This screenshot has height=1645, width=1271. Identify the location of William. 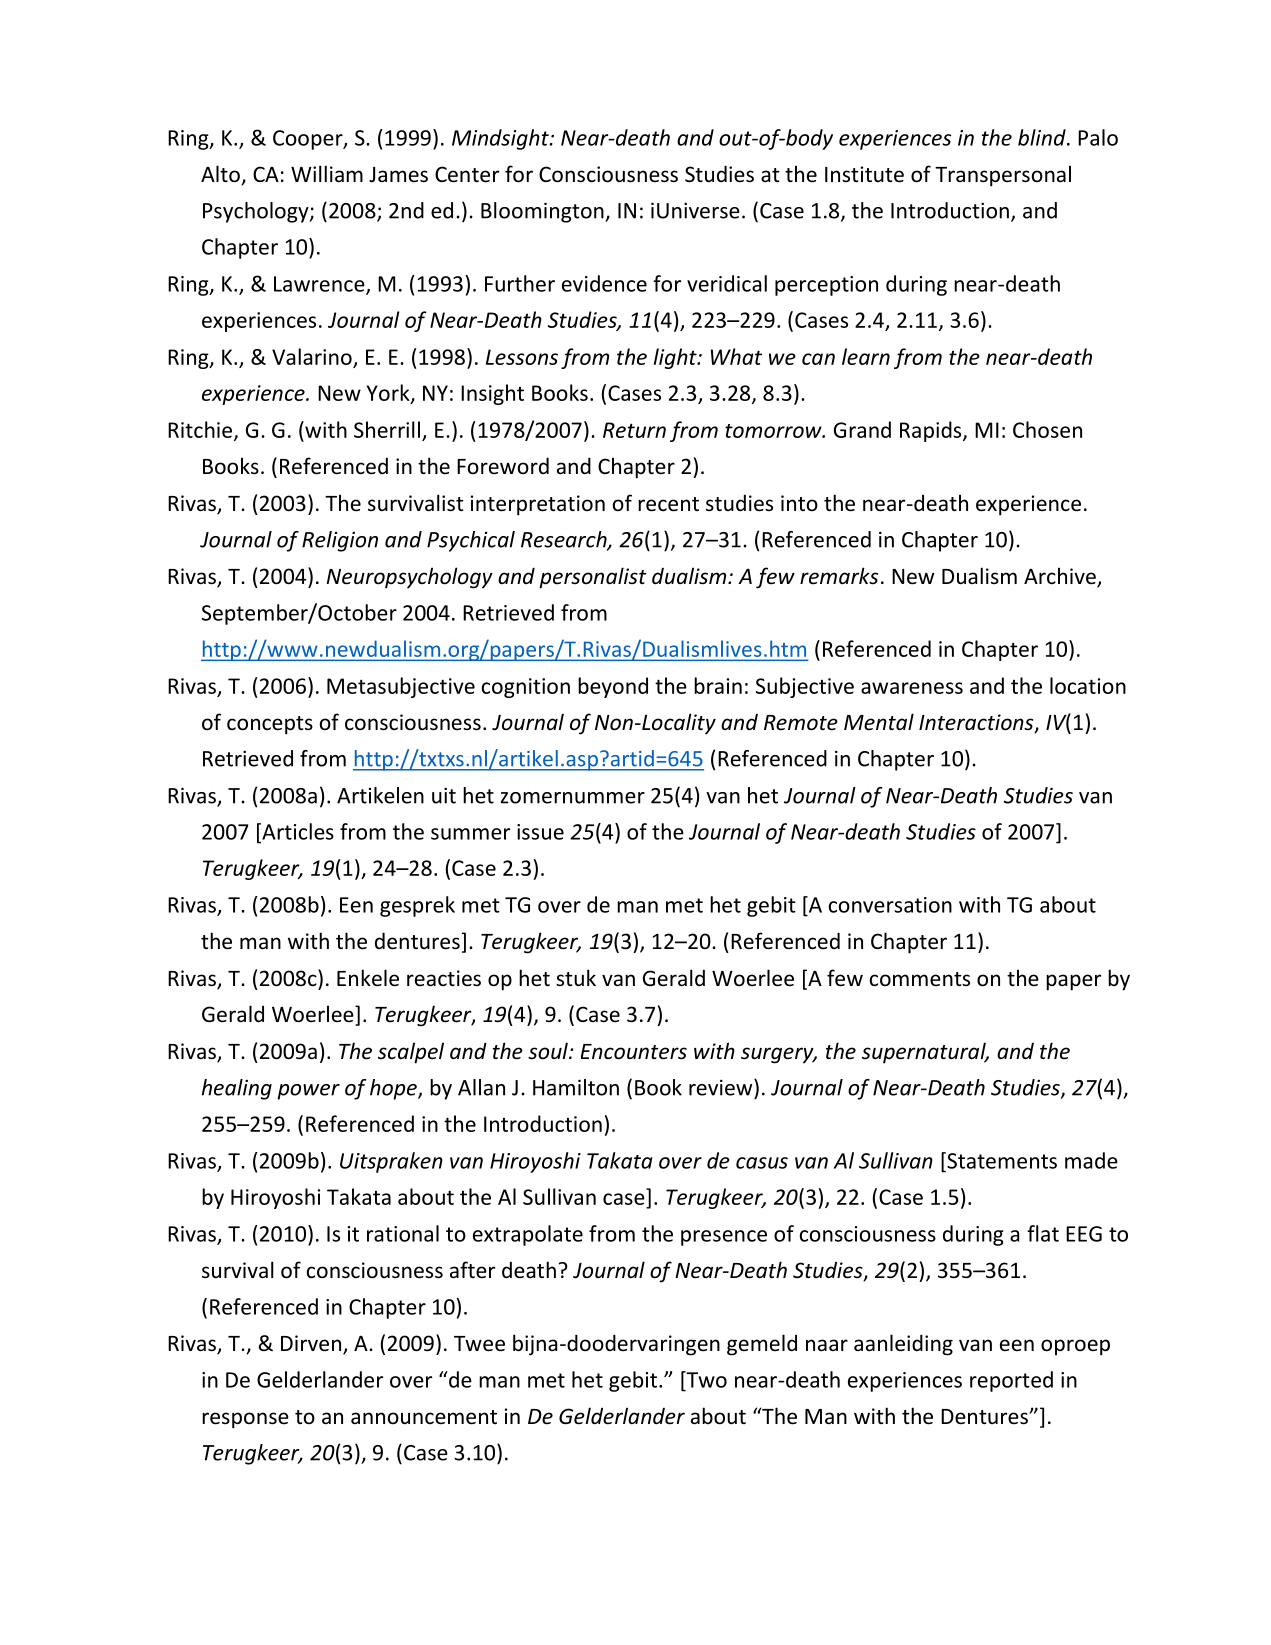
(327, 173).
